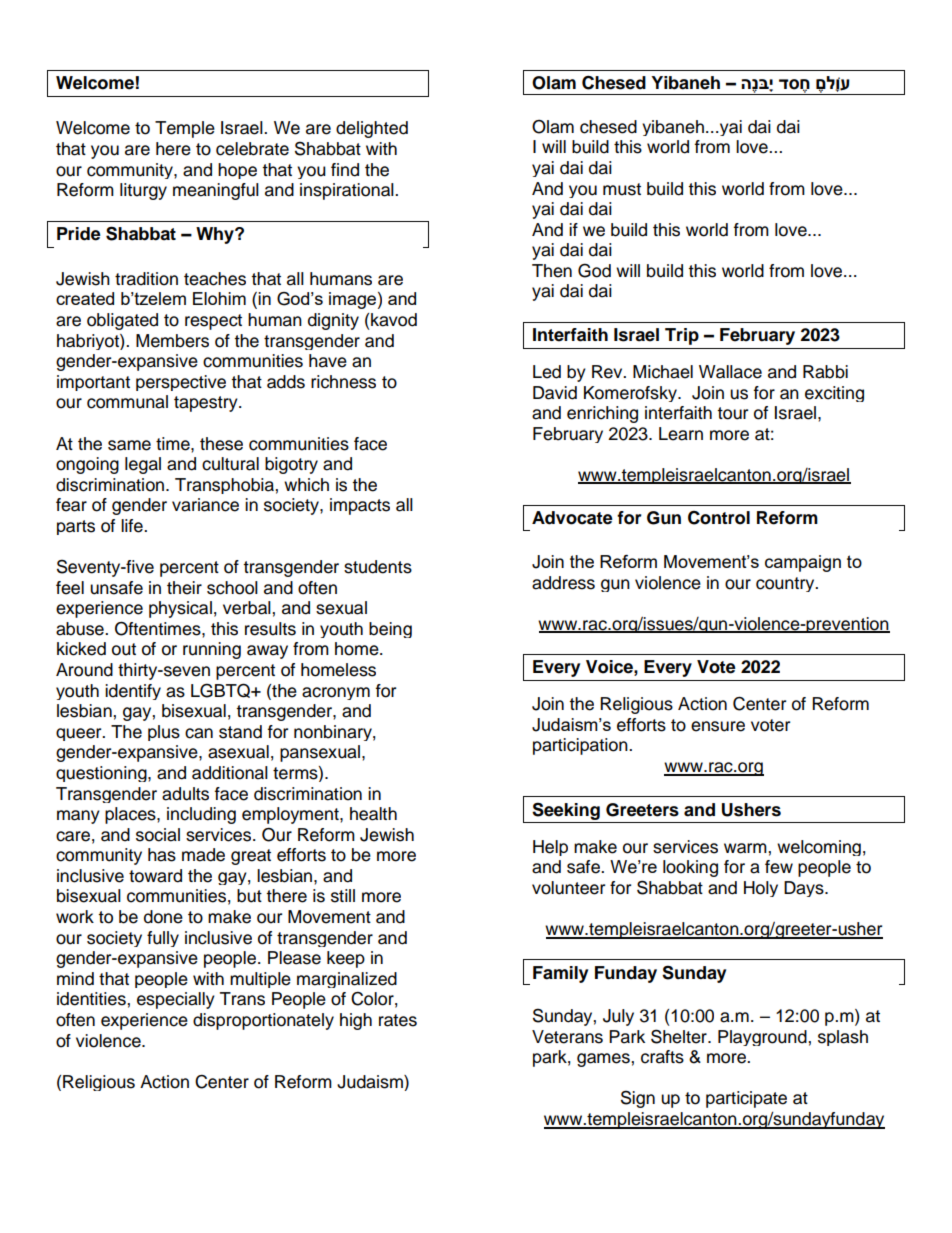 The image size is (952, 1233). Describe the element at coordinates (143, 191) in the document. I see `liturgy` at that location.
